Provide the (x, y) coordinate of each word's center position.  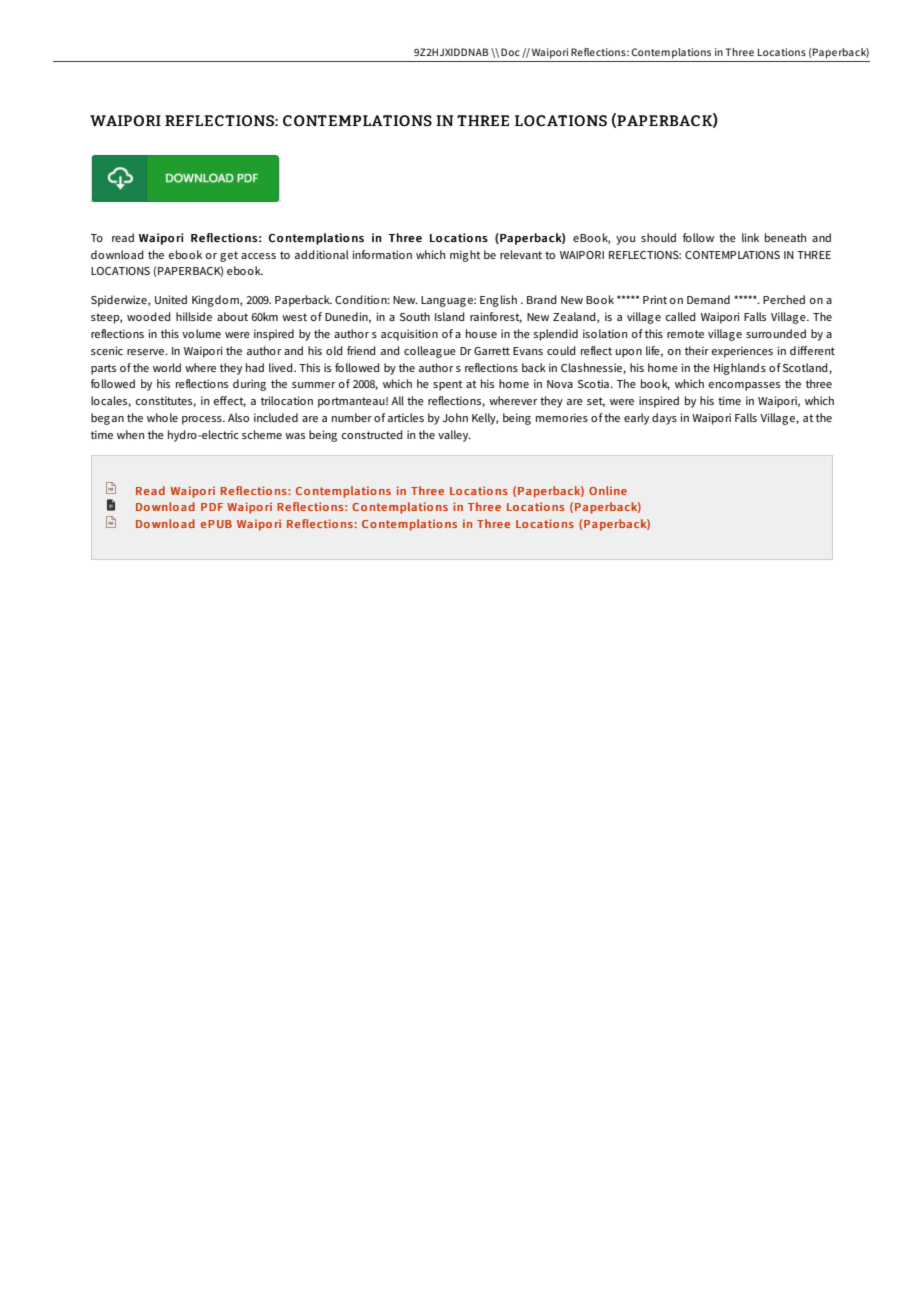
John (455, 417)
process (203, 420)
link (750, 237)
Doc (510, 52)
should (658, 237)
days (664, 419)
